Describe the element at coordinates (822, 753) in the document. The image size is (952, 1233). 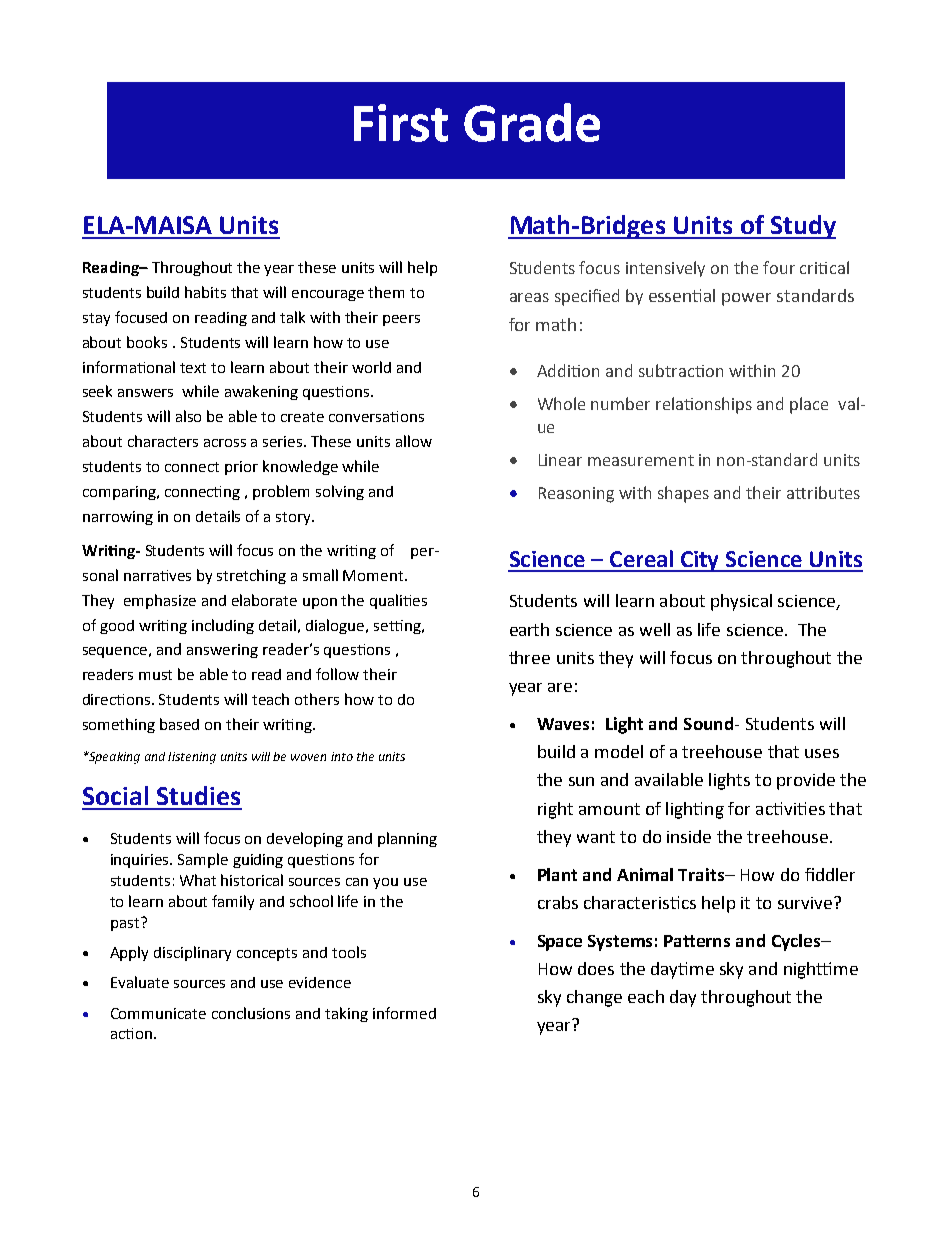
I see `uses` at that location.
